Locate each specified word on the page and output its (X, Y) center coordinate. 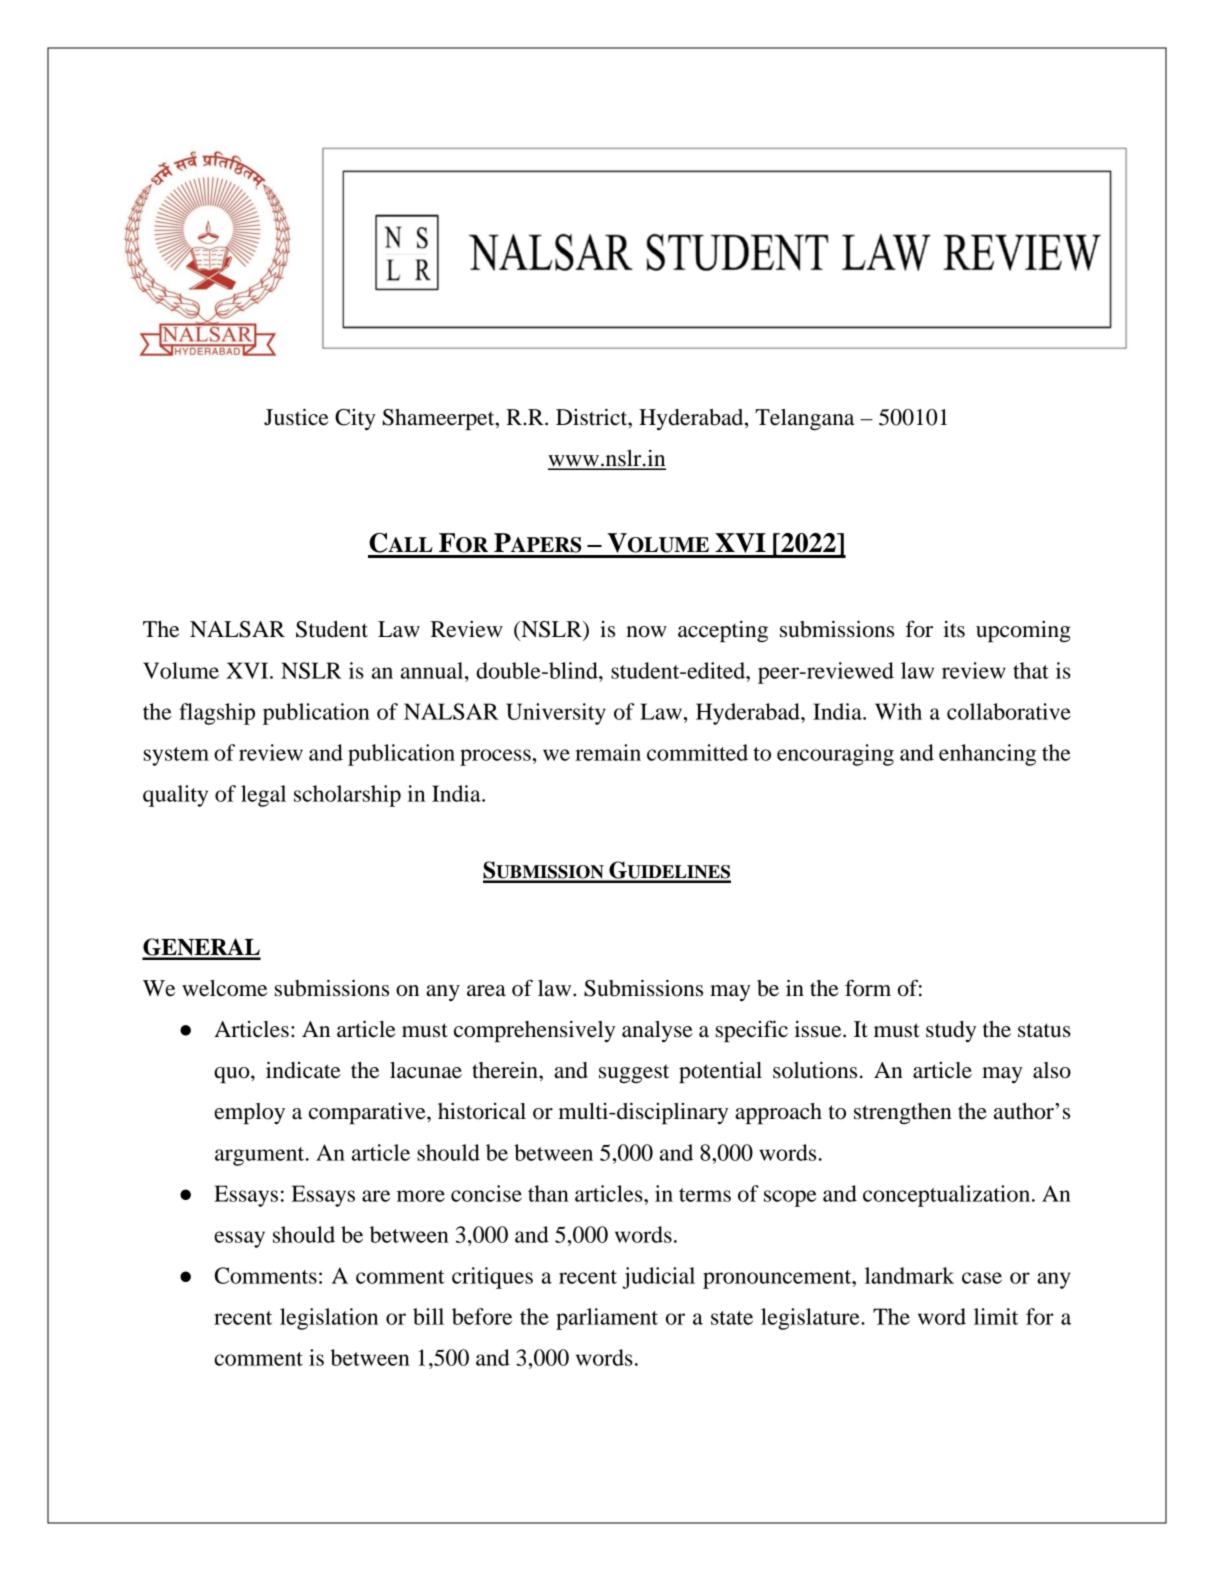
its (954, 629)
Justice (296, 417)
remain (608, 752)
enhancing (987, 755)
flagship (217, 714)
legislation (329, 1319)
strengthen (903, 1113)
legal (263, 796)
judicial (658, 1278)
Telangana (804, 419)
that (1031, 670)
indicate (303, 1070)
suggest (634, 1073)
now (646, 632)
